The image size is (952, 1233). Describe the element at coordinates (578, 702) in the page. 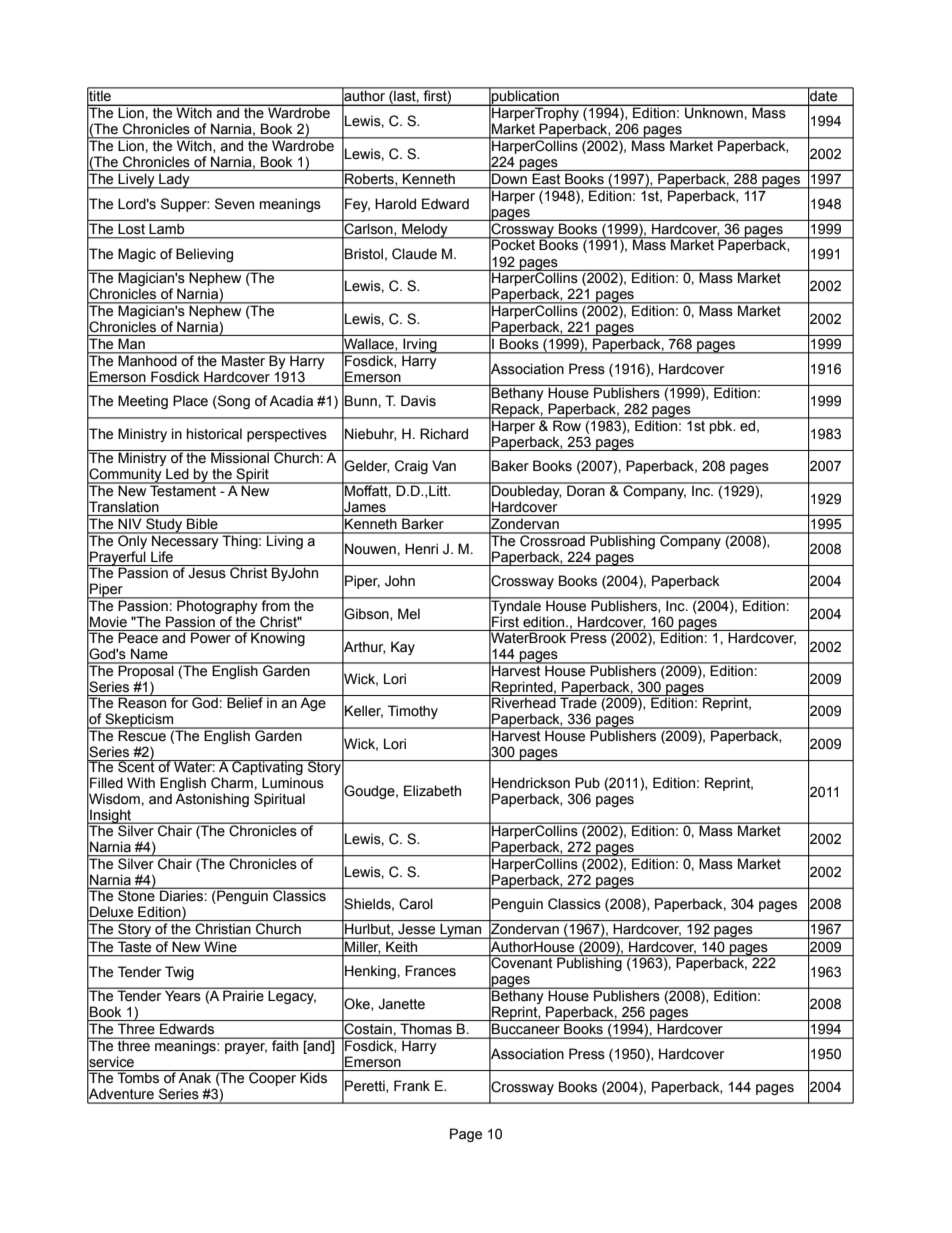

I see `Trade` at that location.
